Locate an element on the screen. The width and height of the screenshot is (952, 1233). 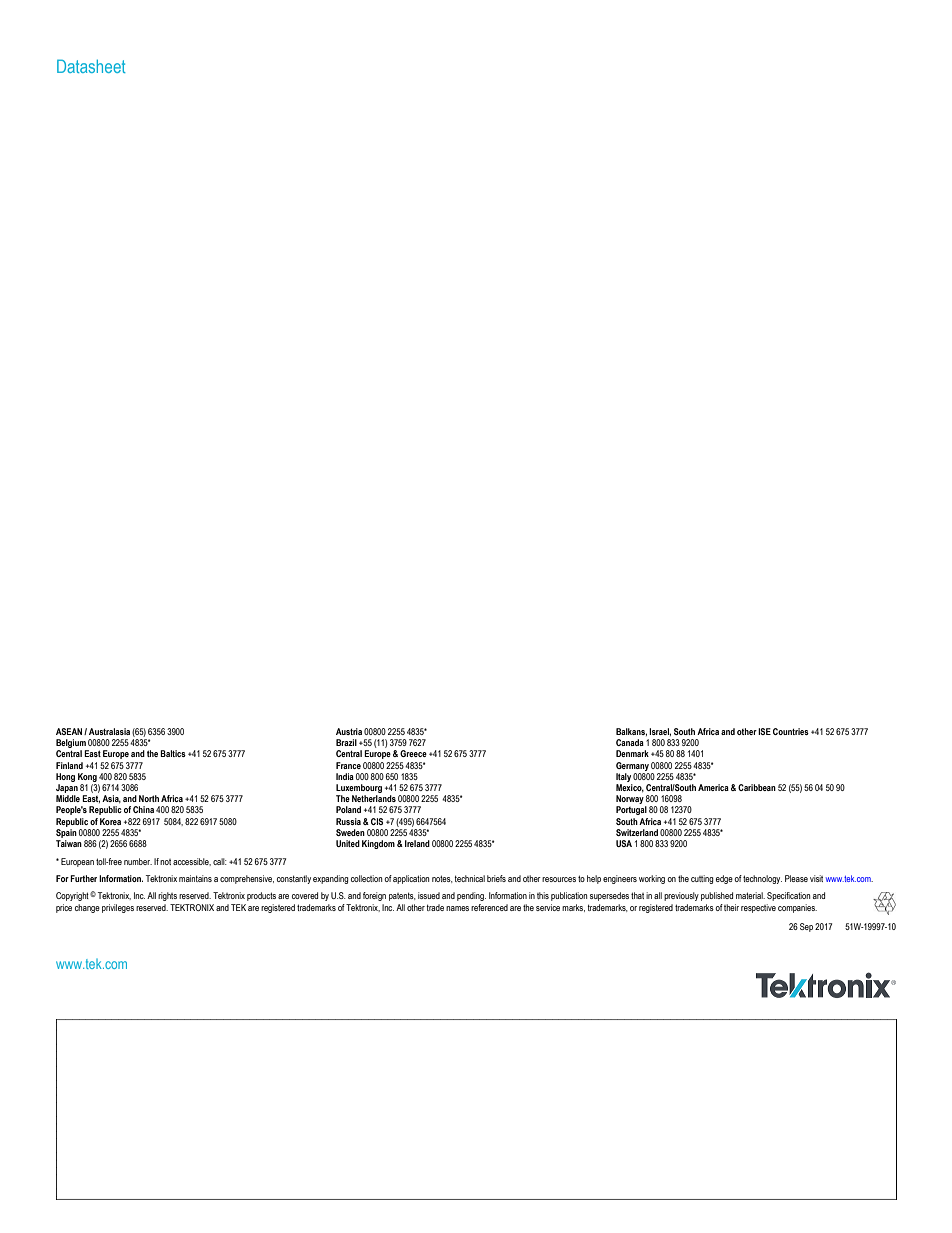
ISE is located at coordinates (764, 731).
